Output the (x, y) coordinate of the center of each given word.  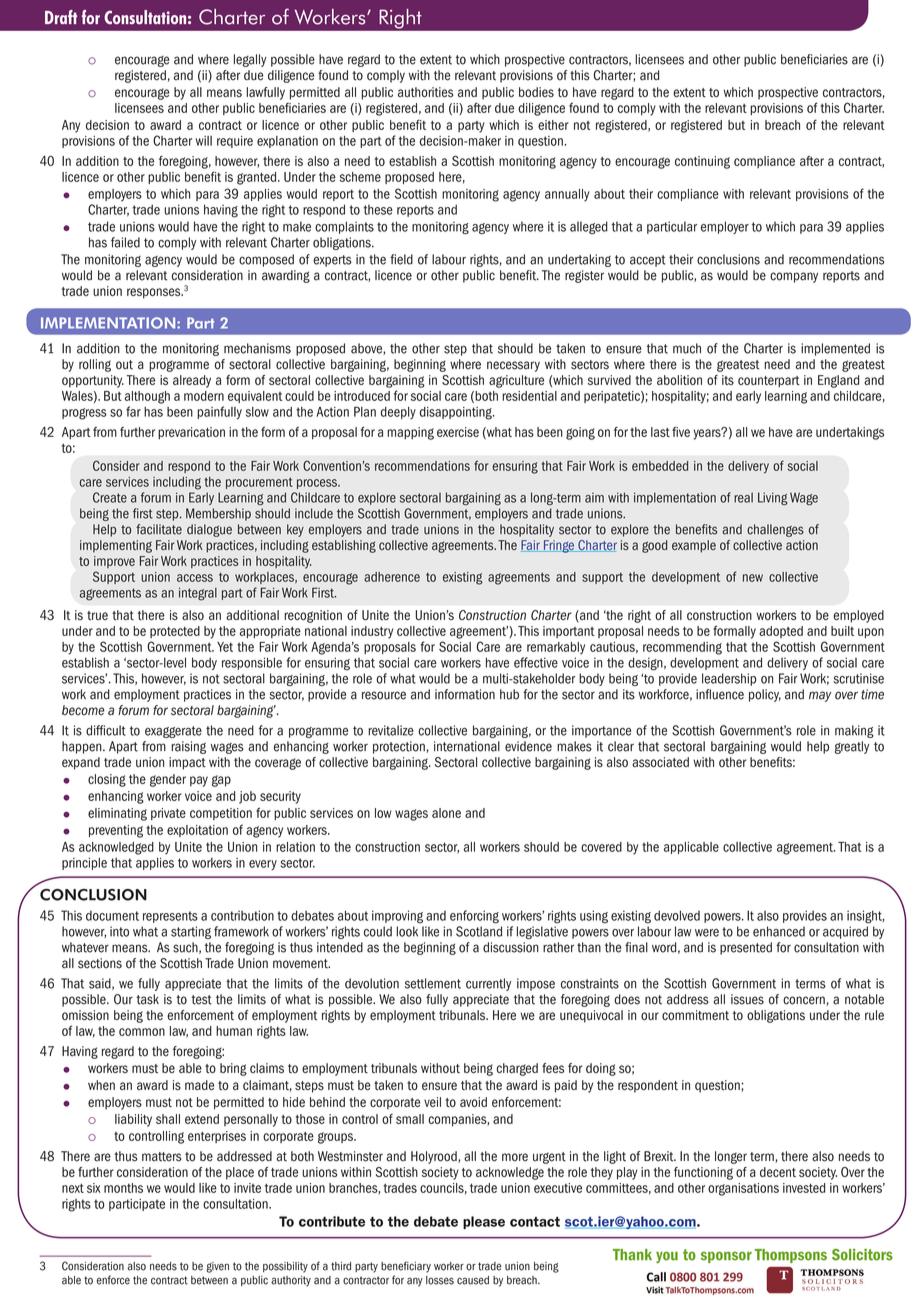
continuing (702, 162)
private (168, 814)
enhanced (779, 931)
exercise (458, 432)
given (217, 1267)
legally (250, 60)
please (484, 1222)
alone (446, 813)
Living (773, 498)
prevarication (191, 433)
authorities (425, 92)
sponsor (726, 1257)
